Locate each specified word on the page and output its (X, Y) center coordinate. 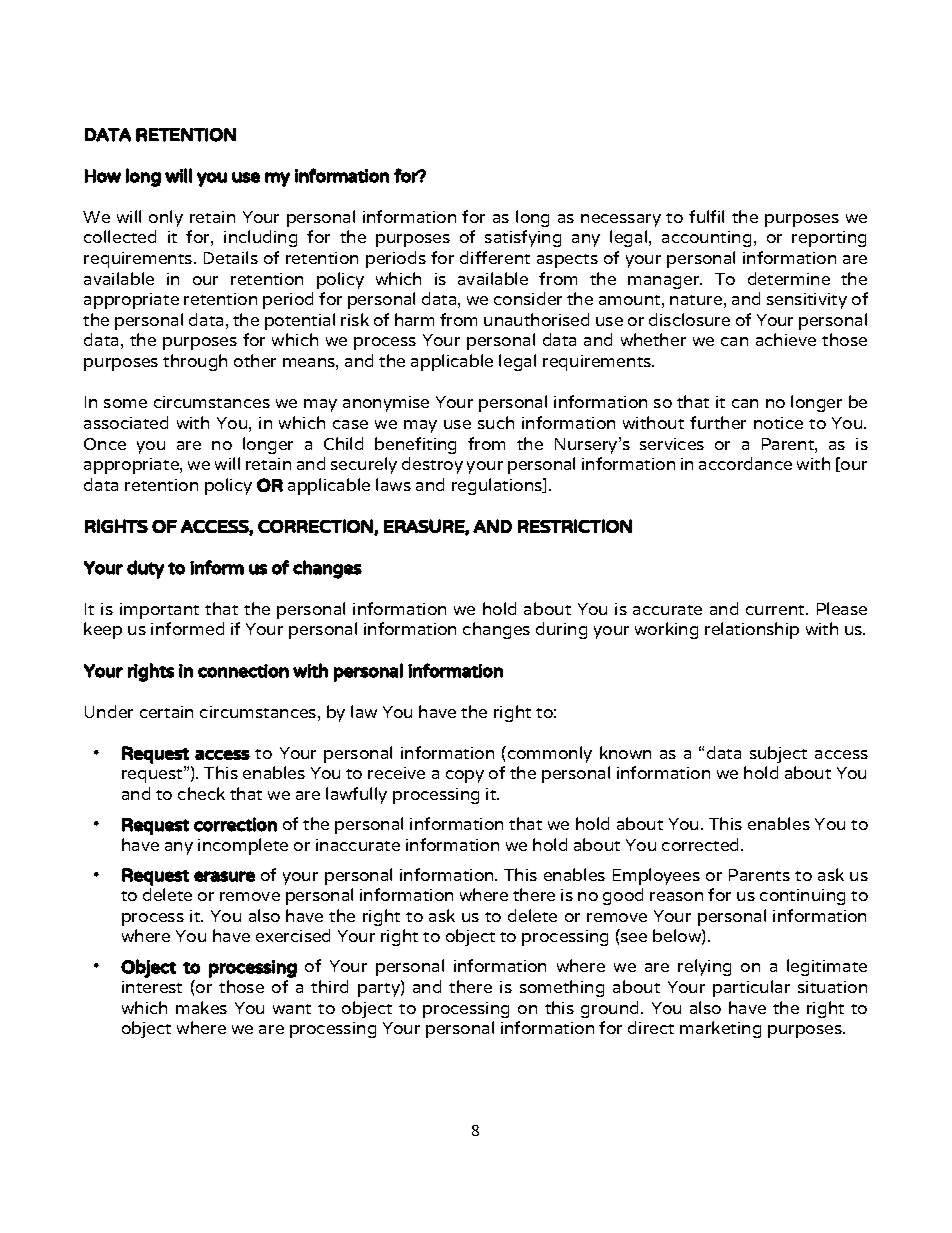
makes (201, 1007)
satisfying (523, 238)
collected (120, 236)
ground (611, 1009)
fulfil (706, 216)
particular (751, 988)
